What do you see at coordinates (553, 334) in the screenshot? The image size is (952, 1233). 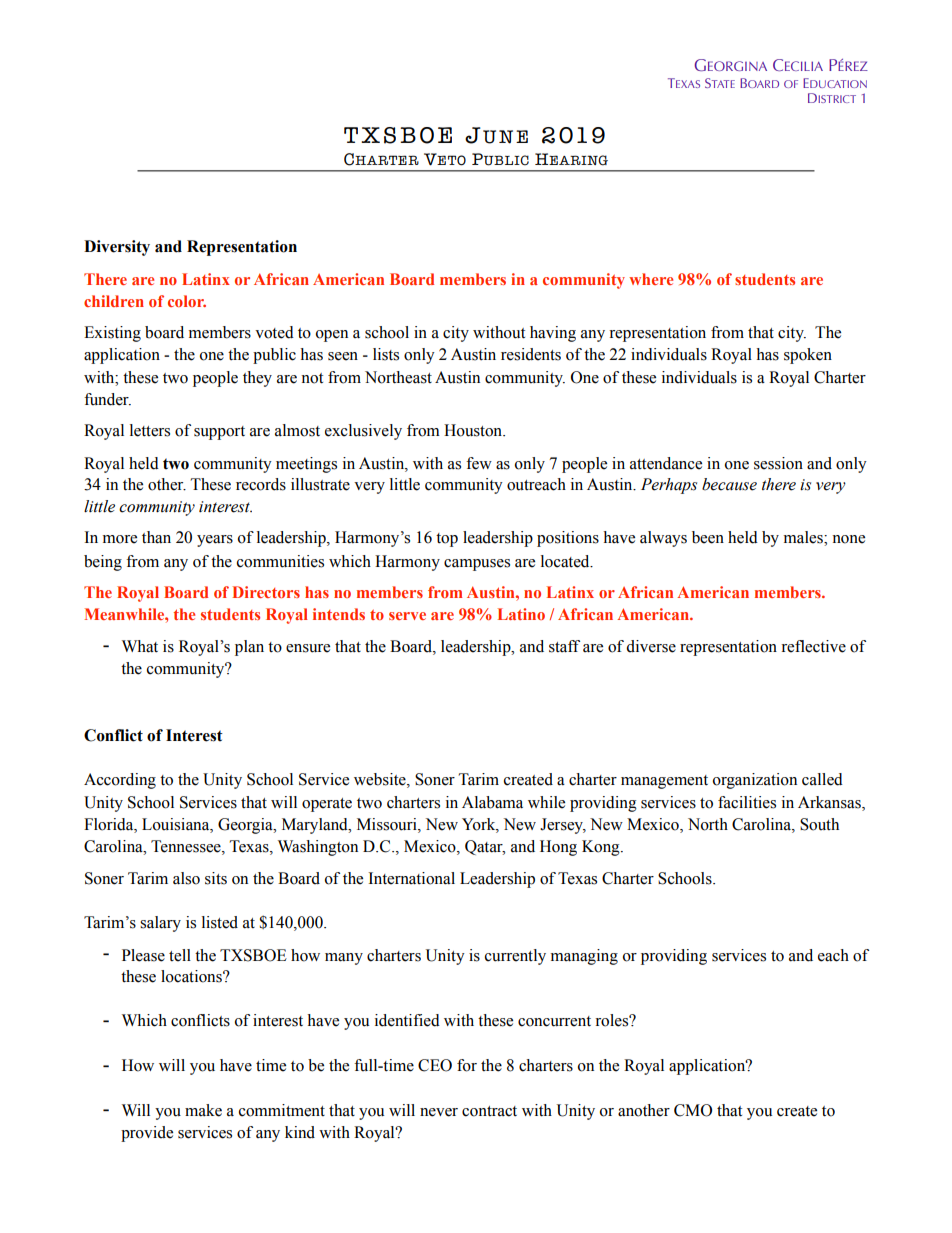 I see `having` at bounding box center [553, 334].
